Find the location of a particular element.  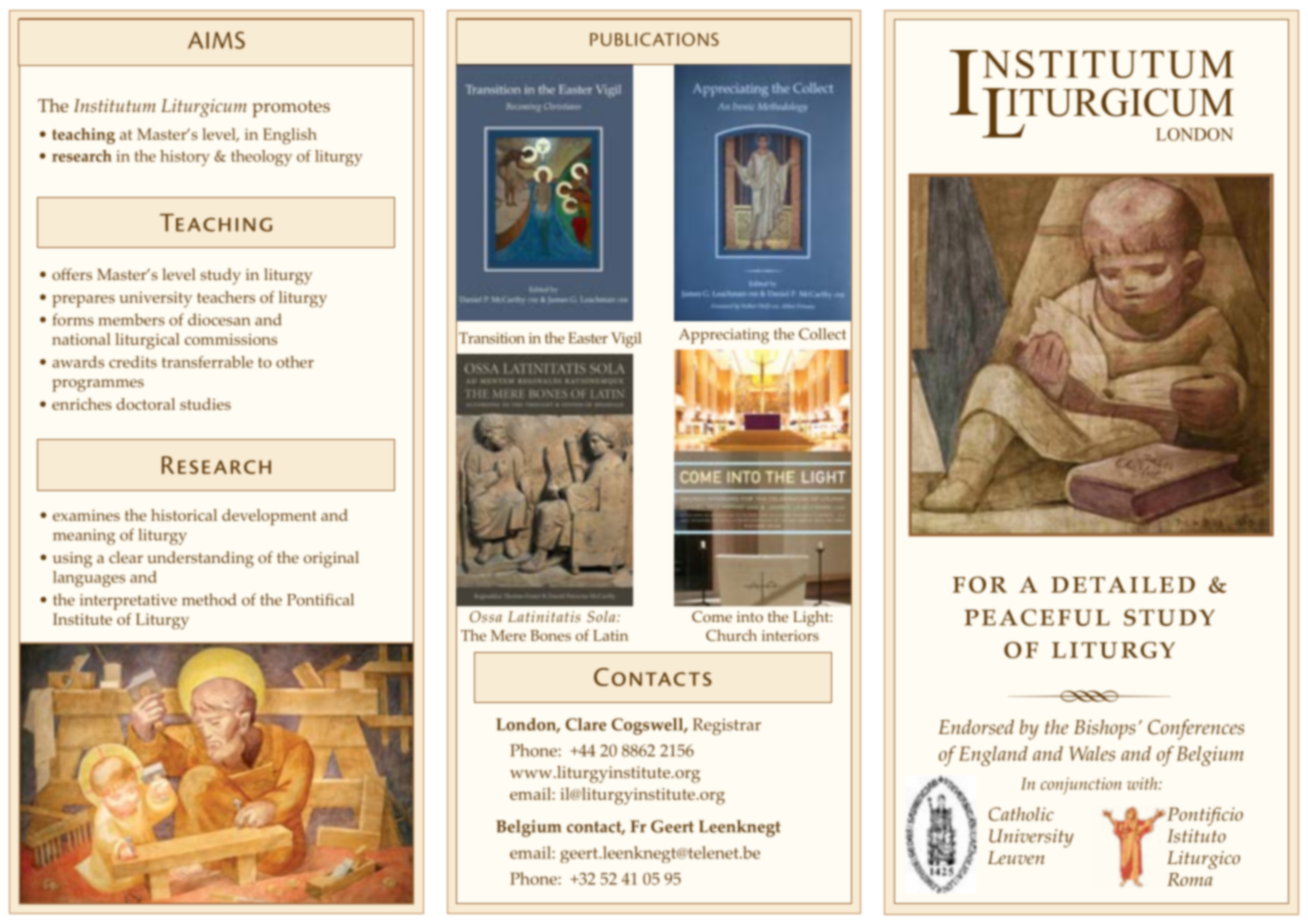

Easter is located at coordinates (588, 338).
